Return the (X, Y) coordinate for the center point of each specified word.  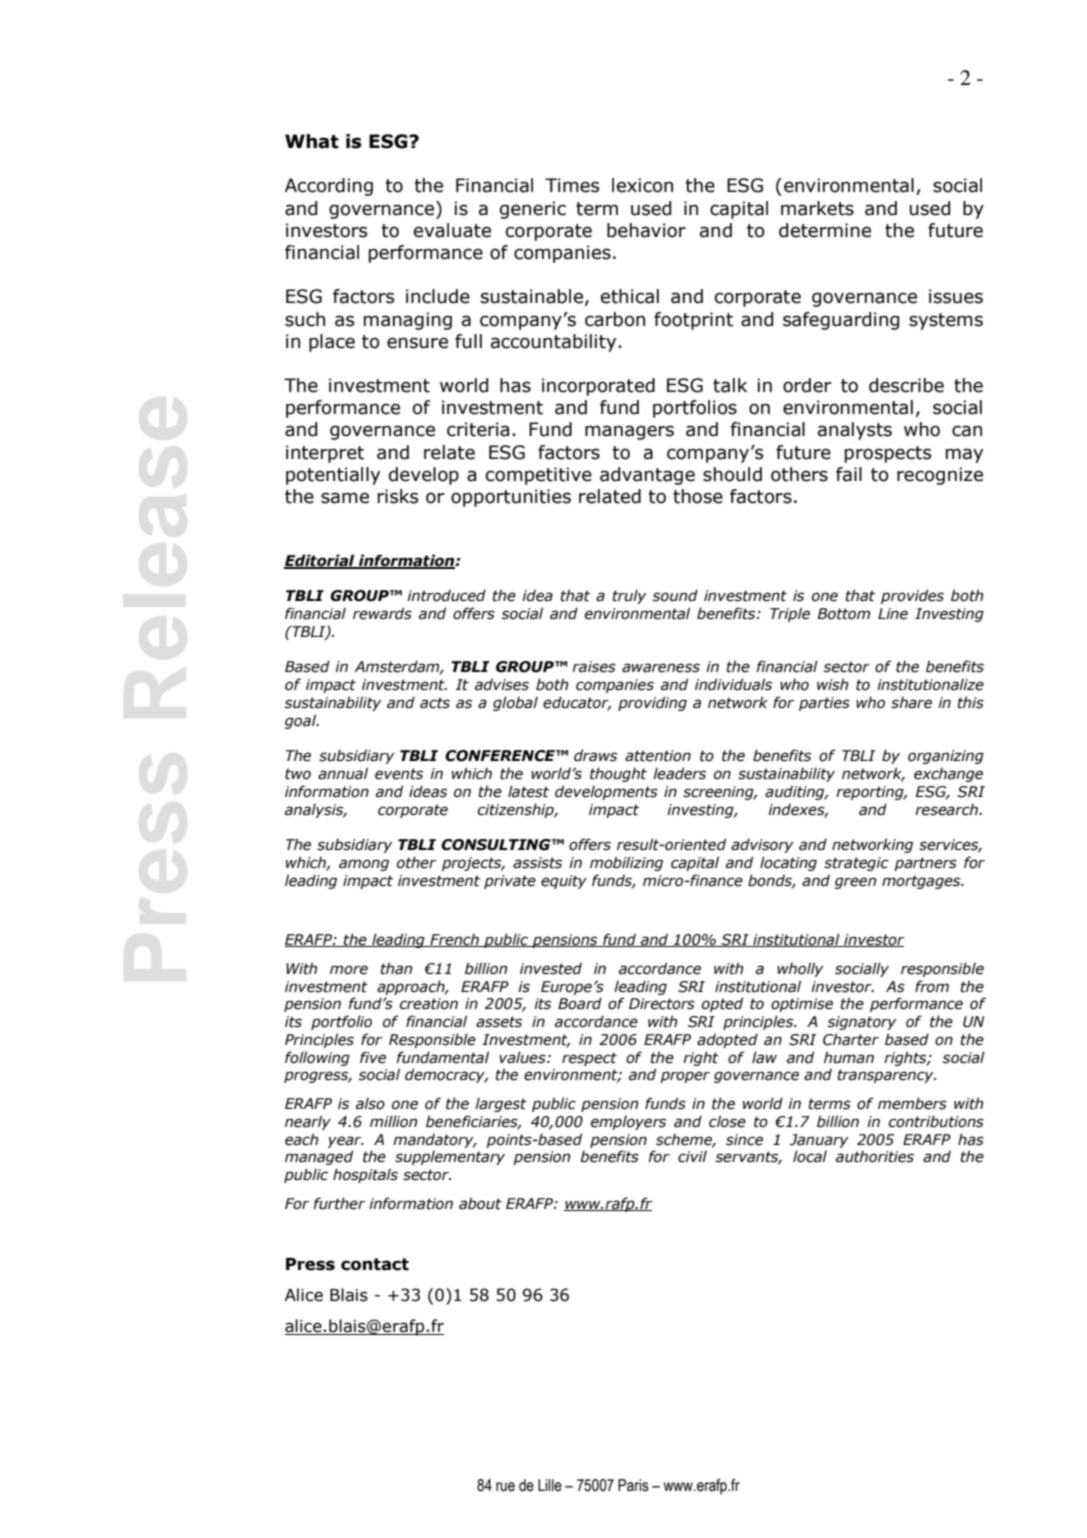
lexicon (642, 185)
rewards (382, 613)
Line (893, 614)
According (329, 187)
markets (817, 208)
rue (505, 1487)
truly (630, 596)
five (373, 1057)
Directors (662, 1004)
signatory (862, 1023)
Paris (633, 1485)
